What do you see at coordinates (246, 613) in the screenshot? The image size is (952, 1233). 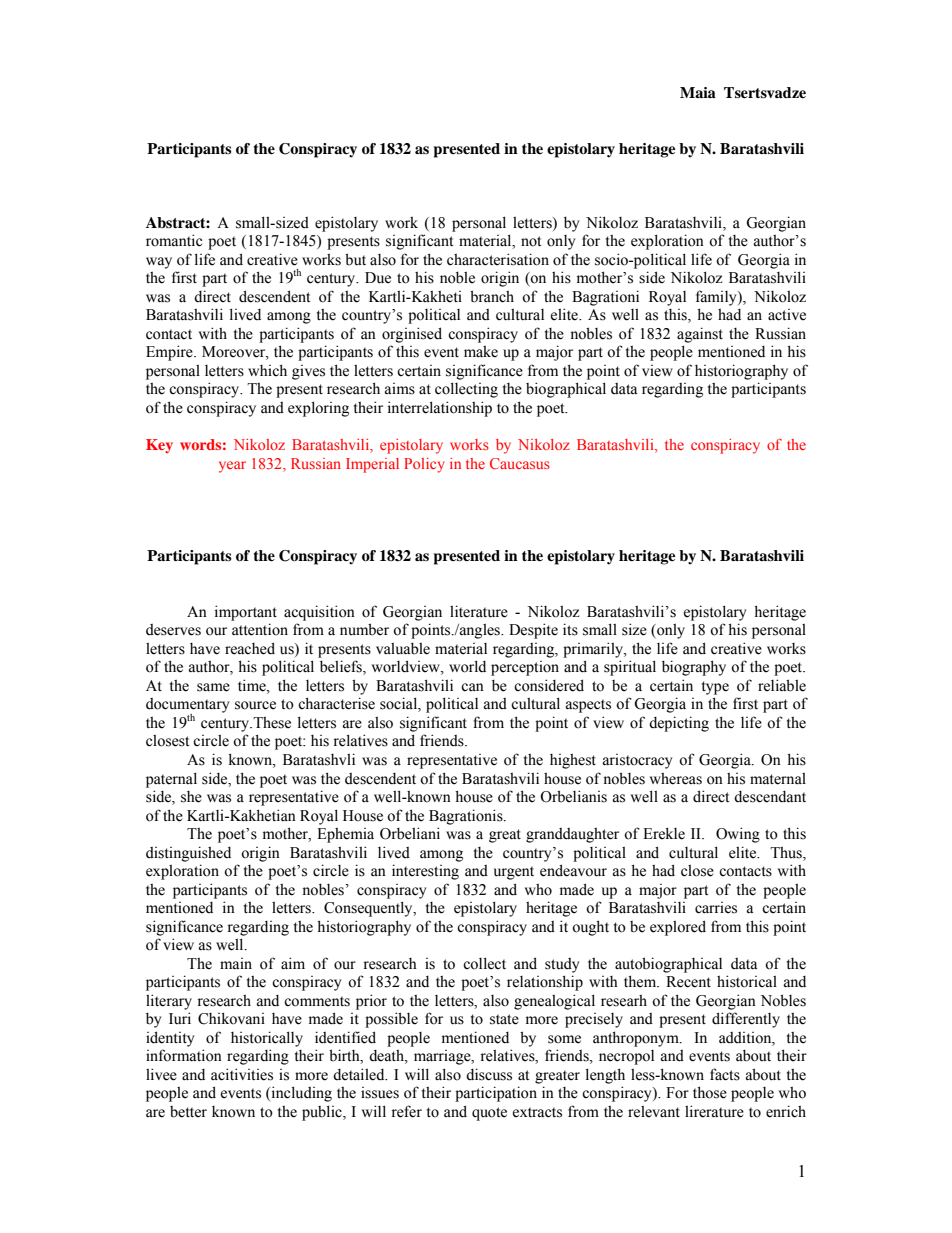 I see `important` at bounding box center [246, 613].
